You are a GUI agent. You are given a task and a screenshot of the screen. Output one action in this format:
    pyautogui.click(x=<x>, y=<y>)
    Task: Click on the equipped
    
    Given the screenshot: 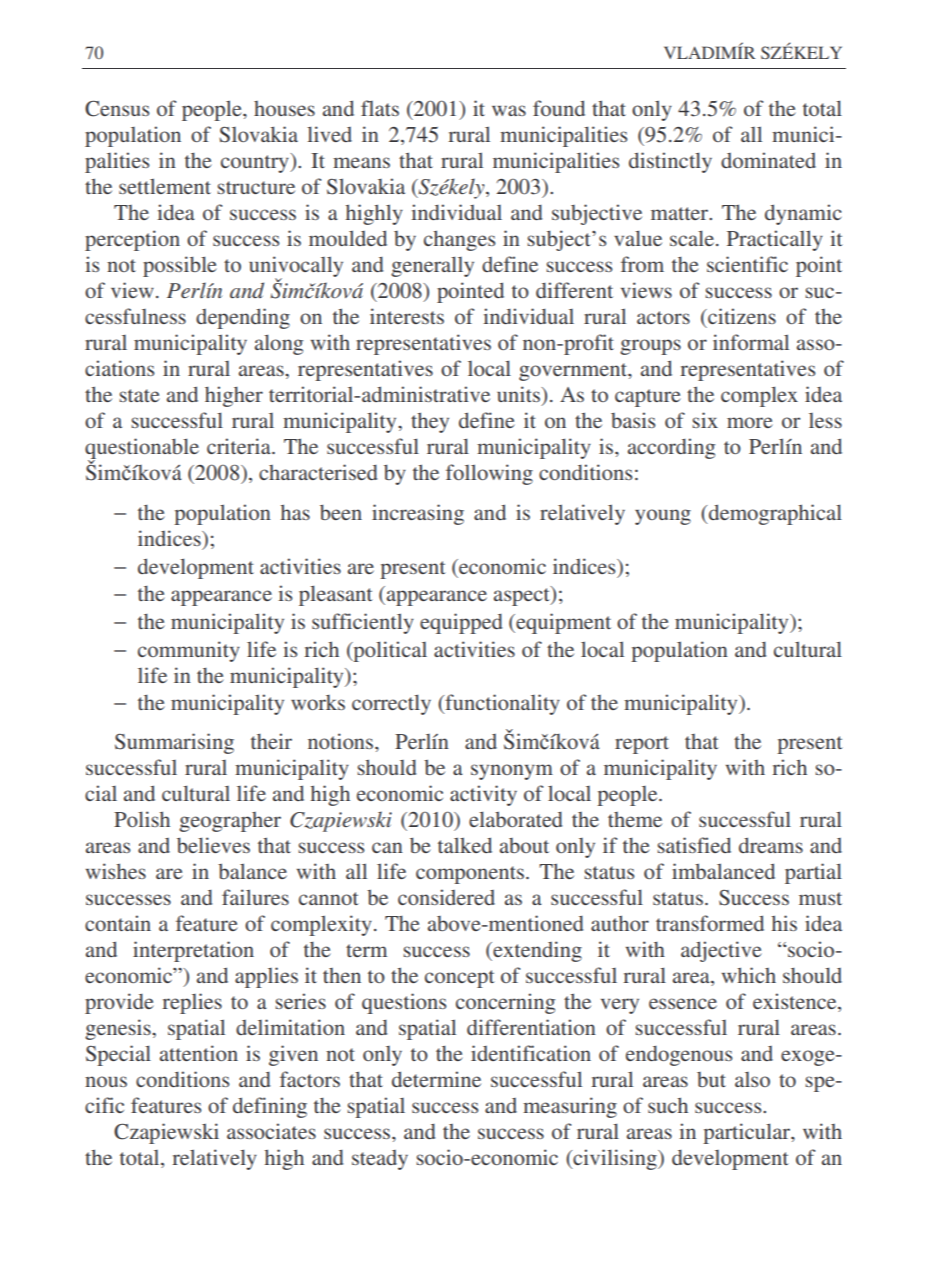 What is the action you would take?
    pyautogui.click(x=461, y=623)
